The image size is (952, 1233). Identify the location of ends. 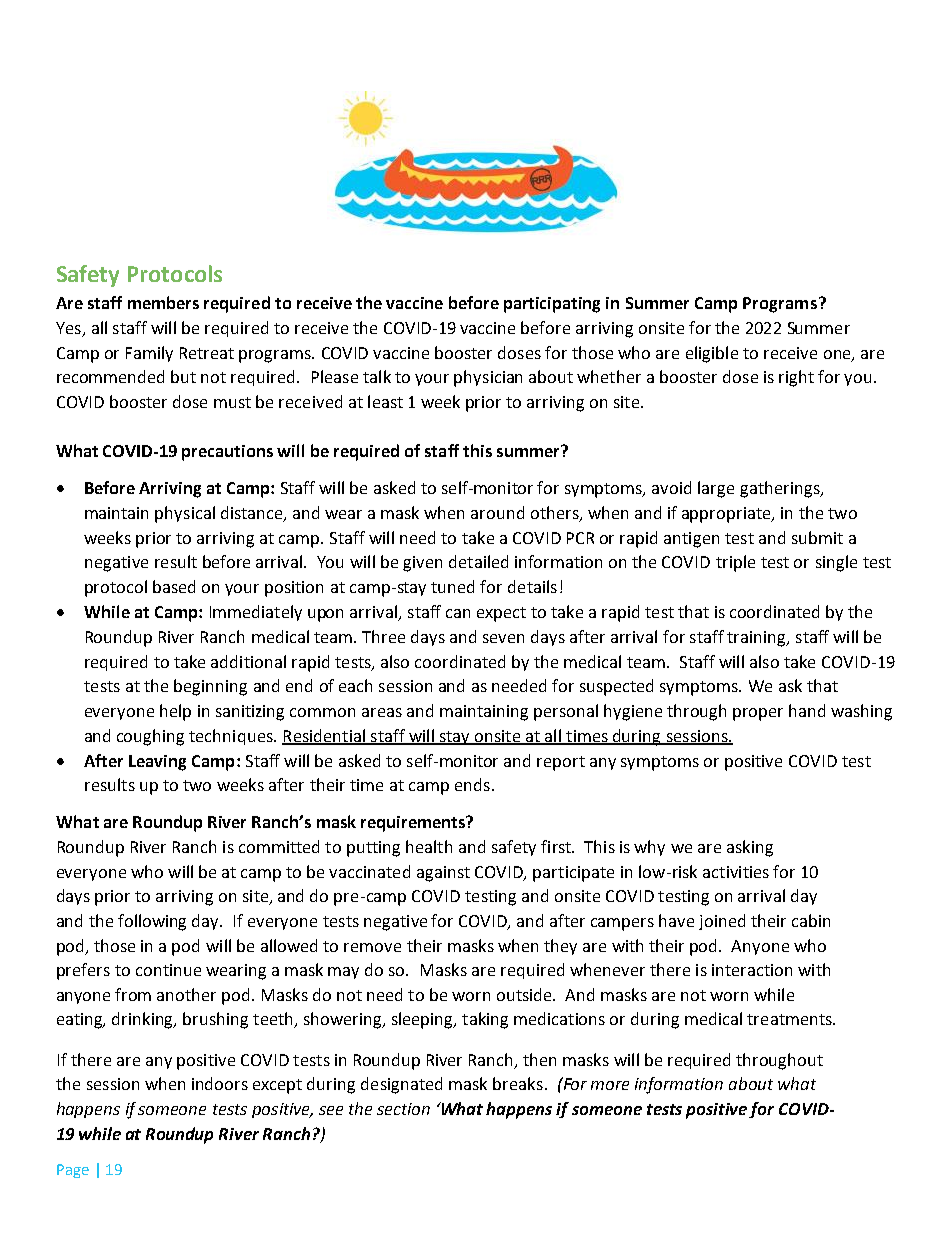
(472, 784).
